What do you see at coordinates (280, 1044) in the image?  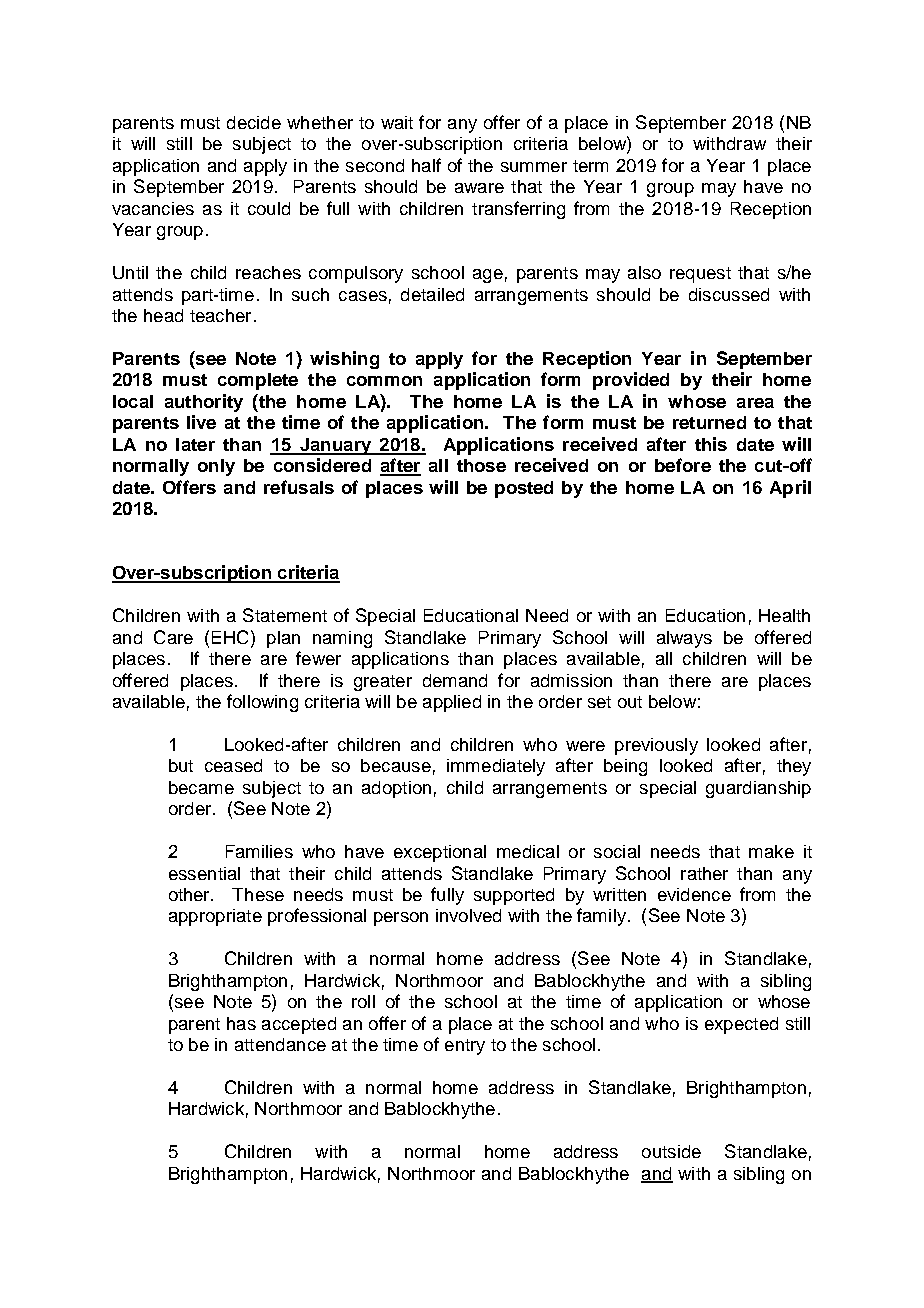 I see `attendance` at bounding box center [280, 1044].
